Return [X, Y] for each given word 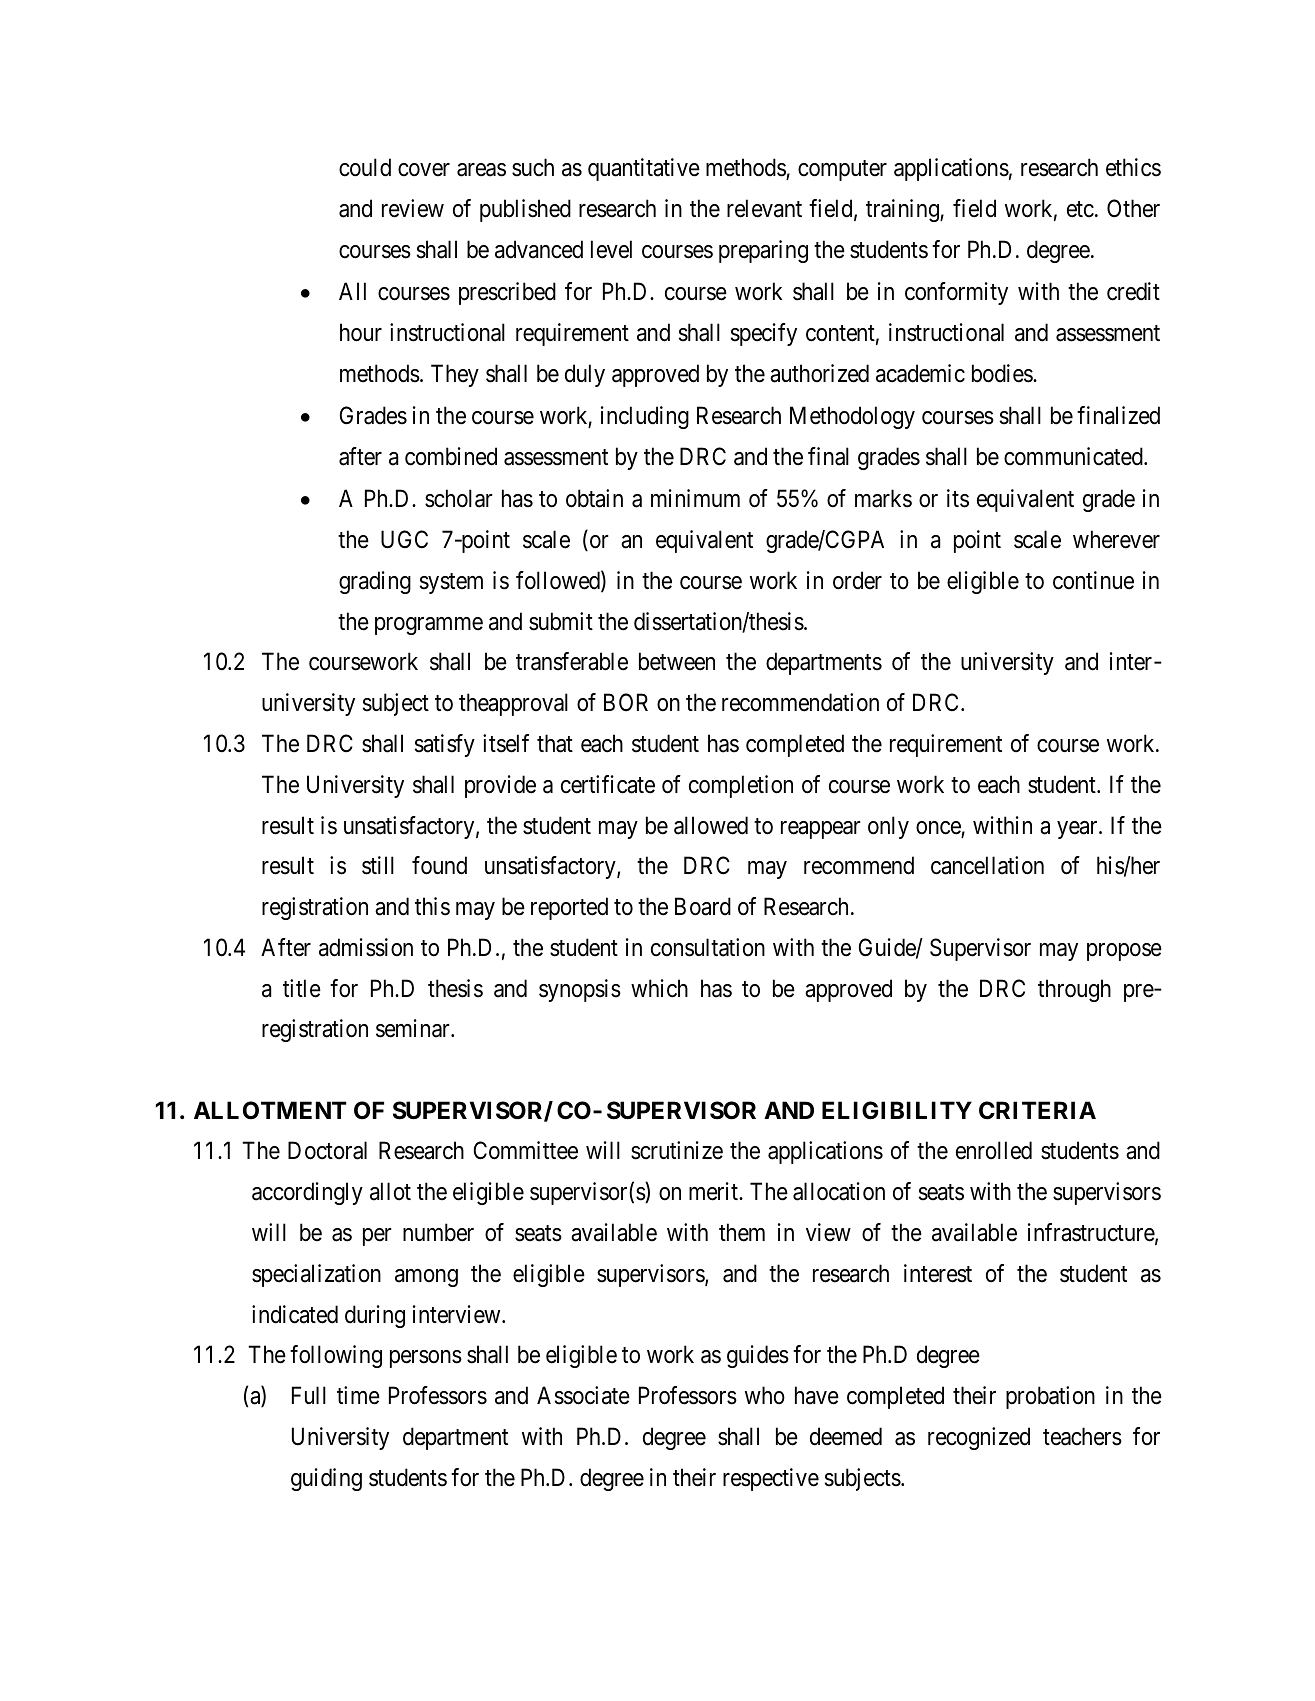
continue [1093, 580]
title [302, 988]
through [1074, 990]
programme [429, 626]
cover [424, 170]
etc [1080, 209]
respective [771, 1479]
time [358, 1395]
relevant [764, 208]
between [677, 661]
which [659, 988]
